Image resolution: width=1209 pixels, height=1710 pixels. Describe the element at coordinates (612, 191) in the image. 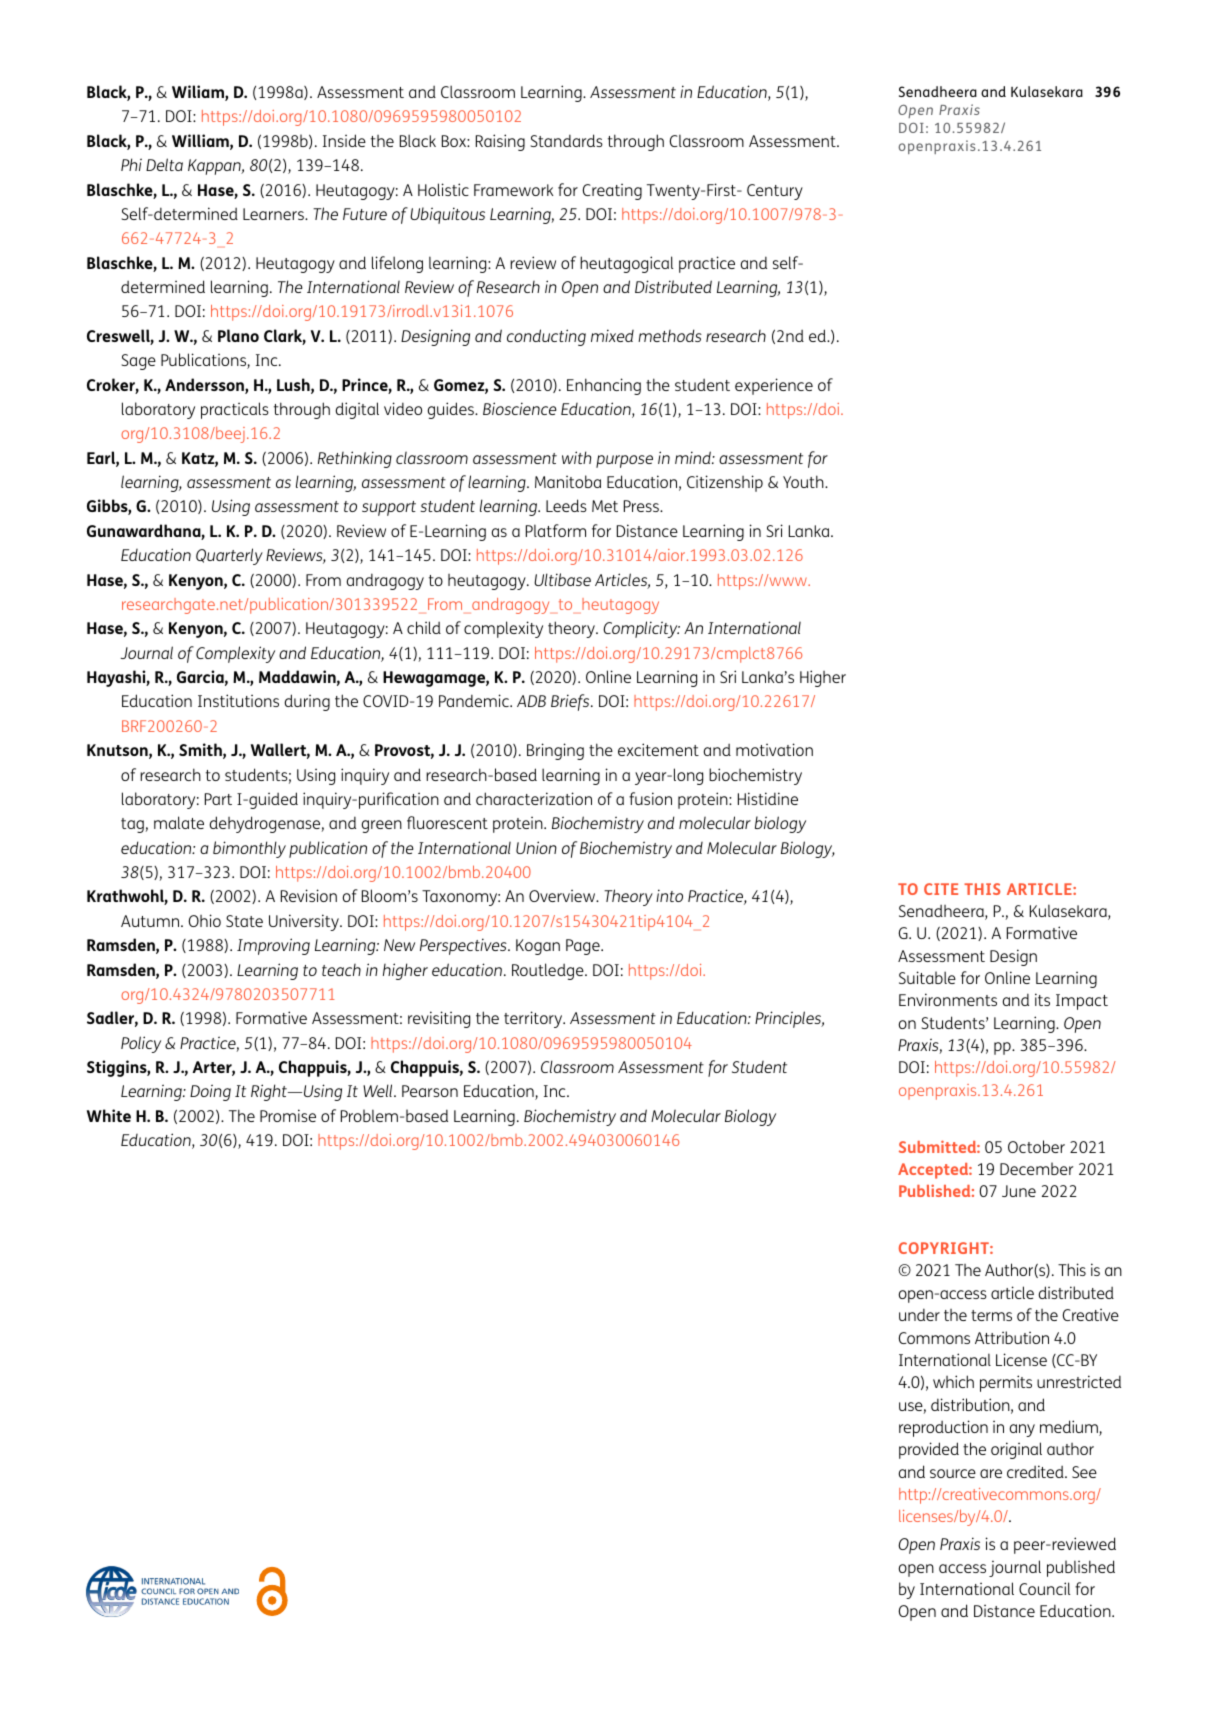

I see `Creating` at that location.
